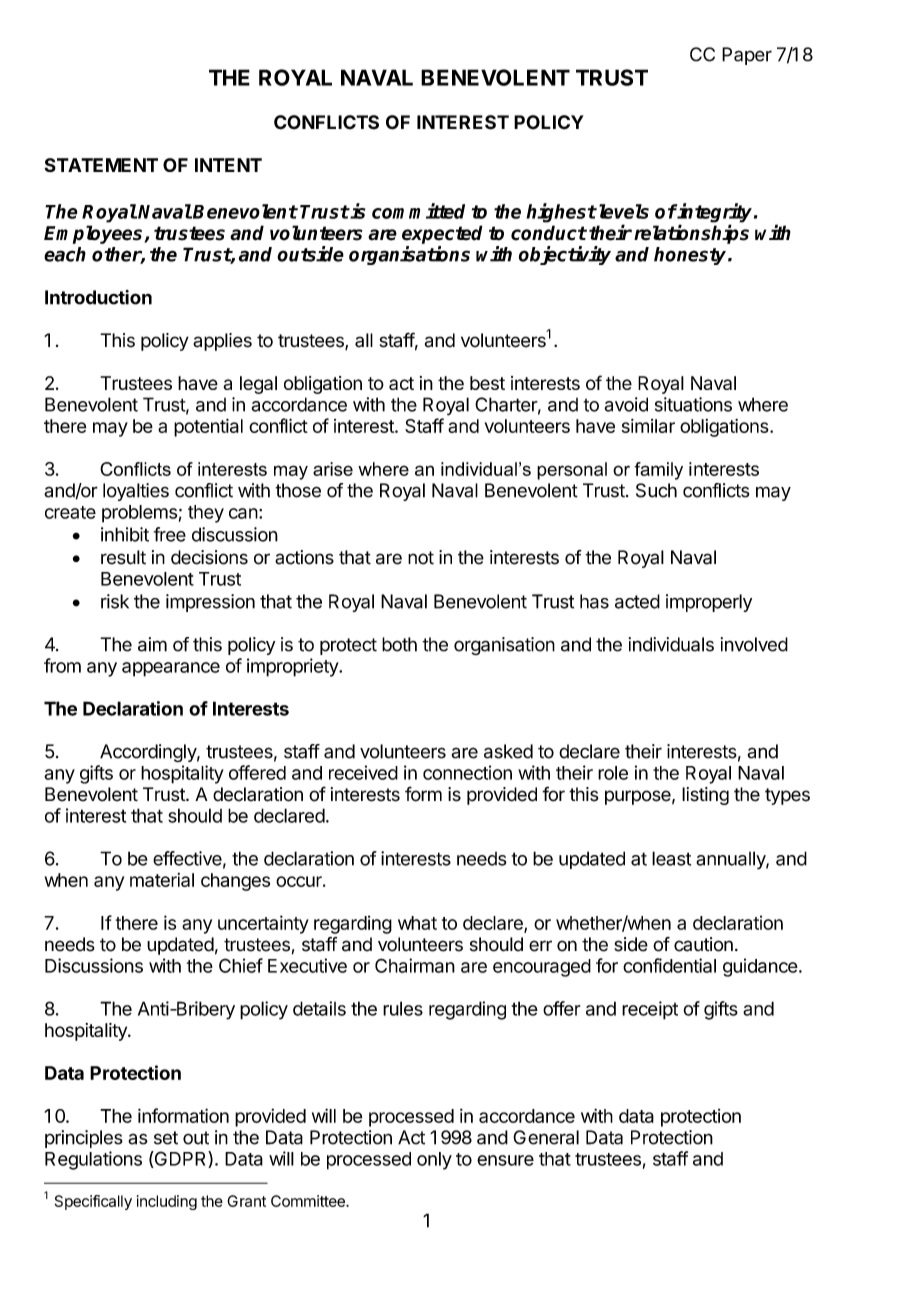 The width and height of the screenshot is (924, 1308). I want to click on Paper, so click(747, 56).
